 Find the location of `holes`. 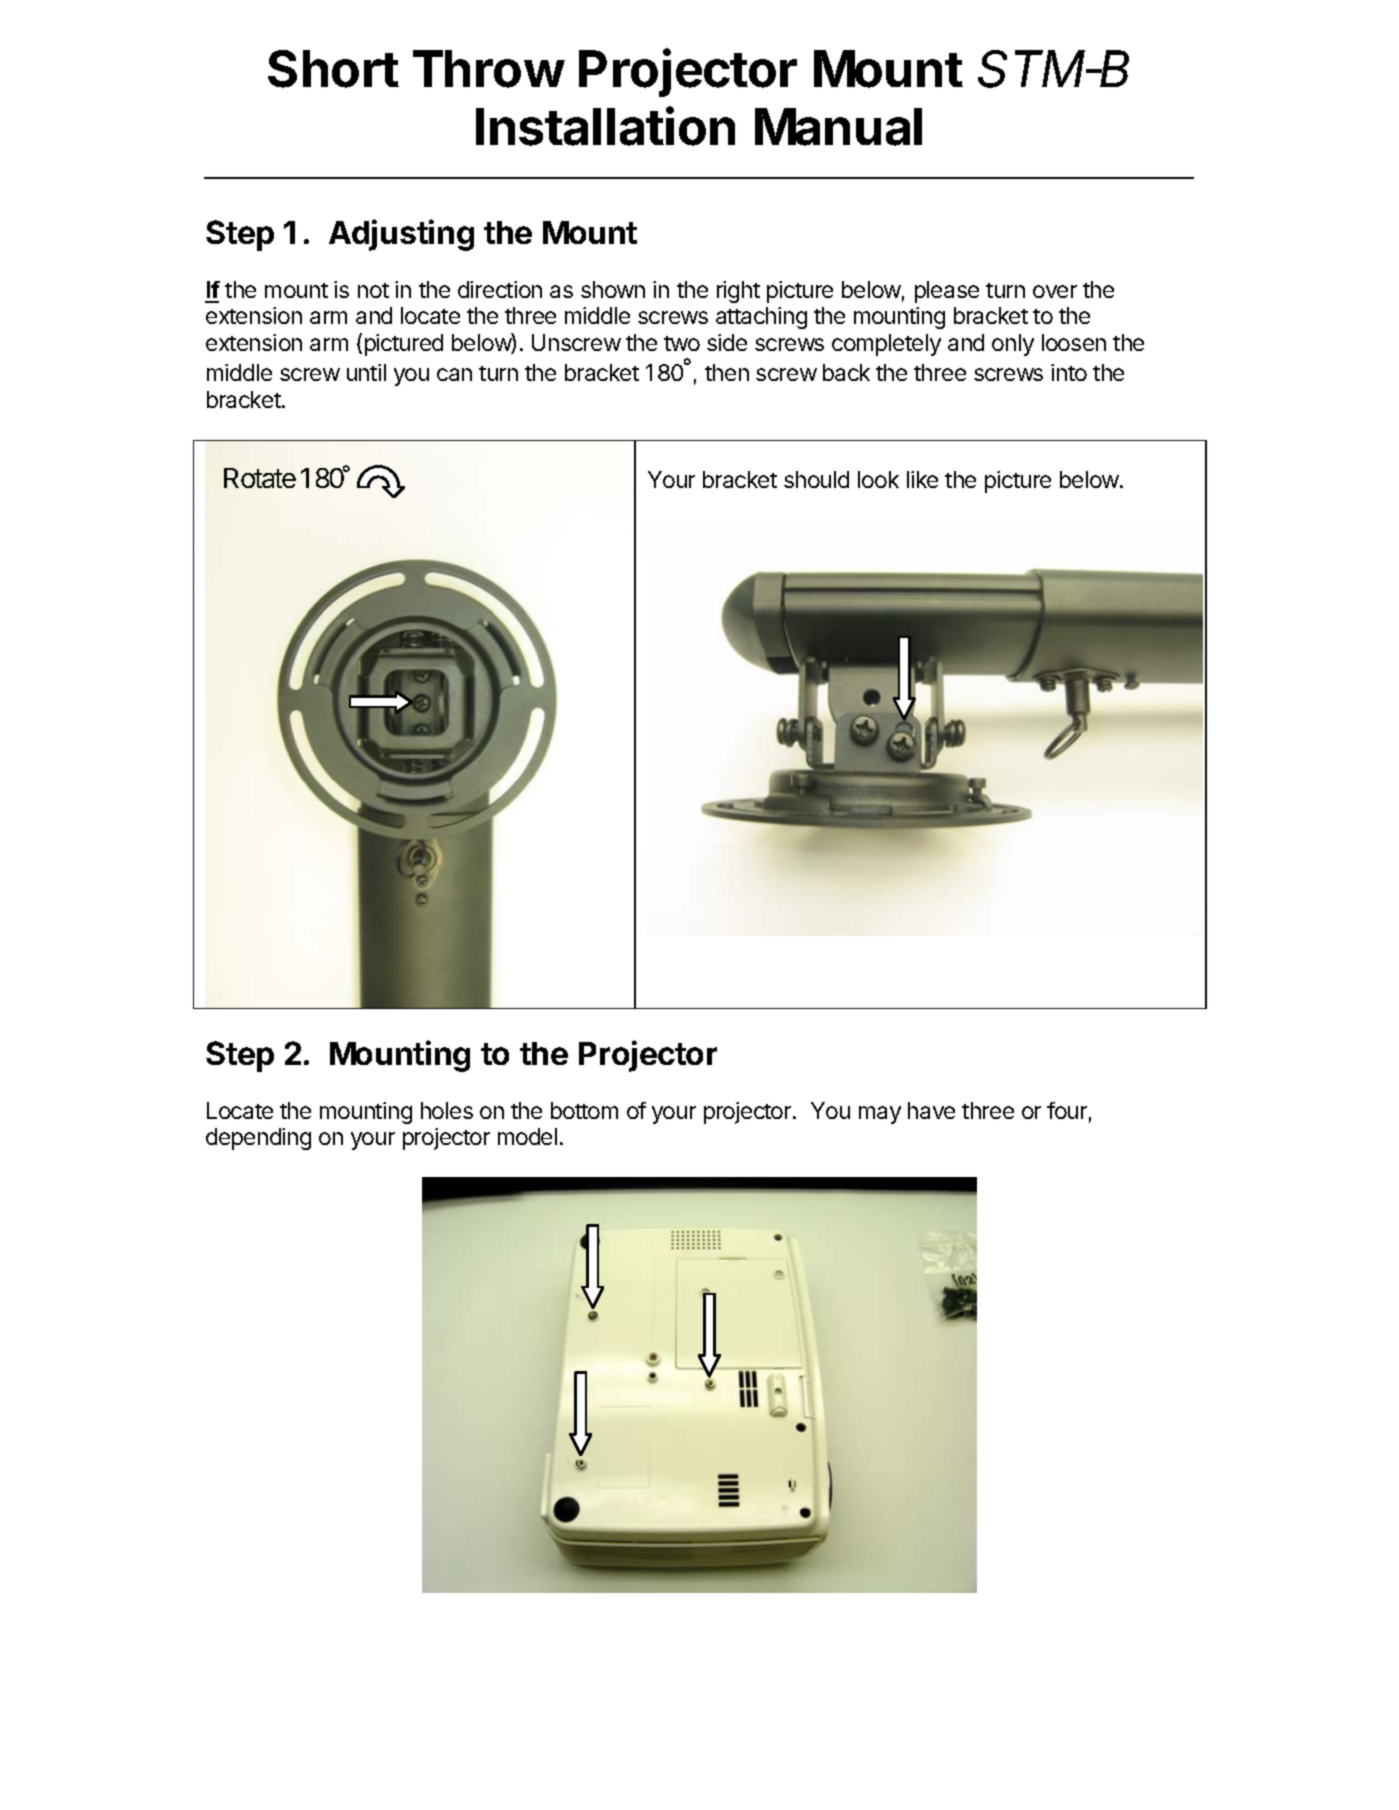

holes is located at coordinates (447, 1110).
